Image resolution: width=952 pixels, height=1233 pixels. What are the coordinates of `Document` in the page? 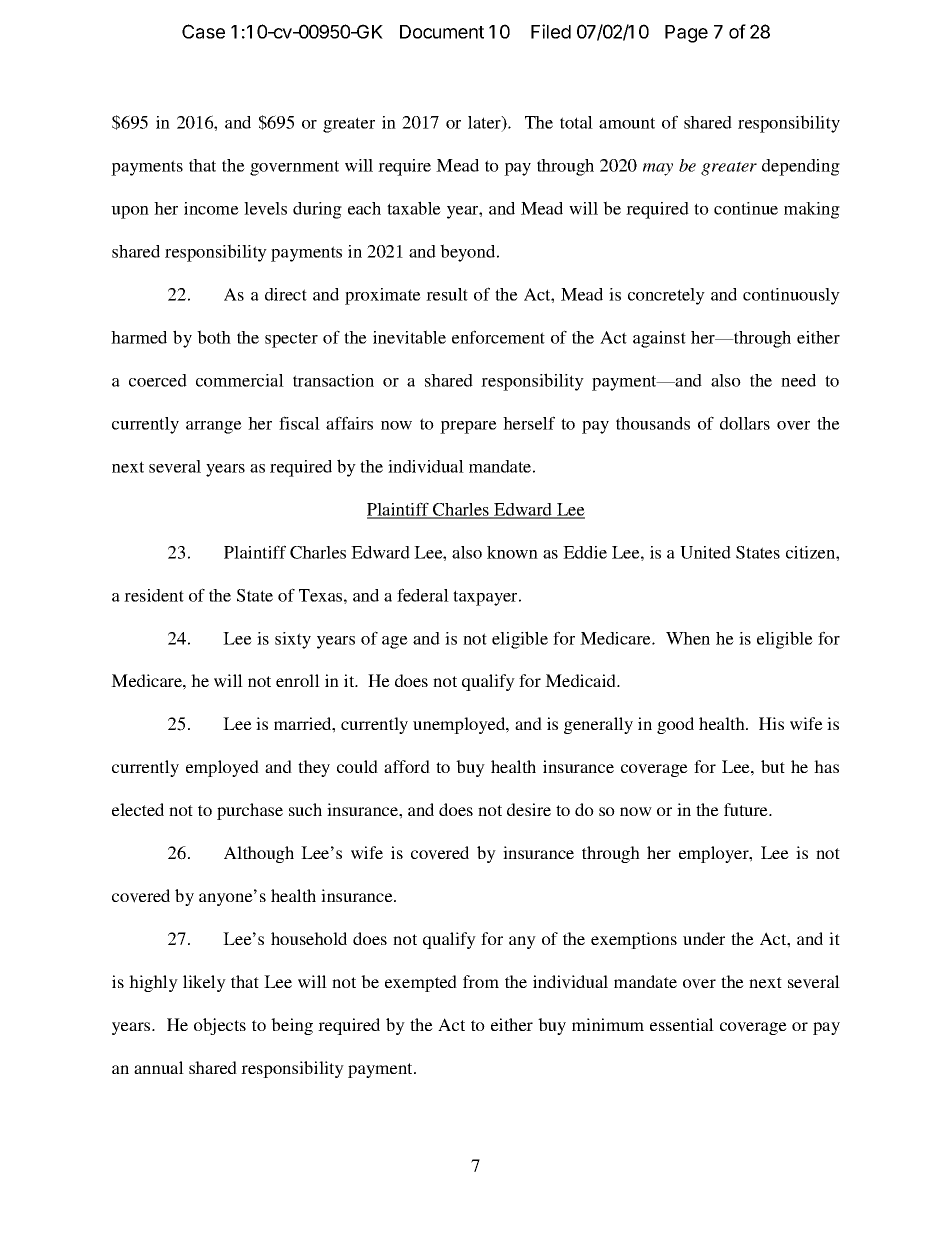 It's located at (442, 32).
